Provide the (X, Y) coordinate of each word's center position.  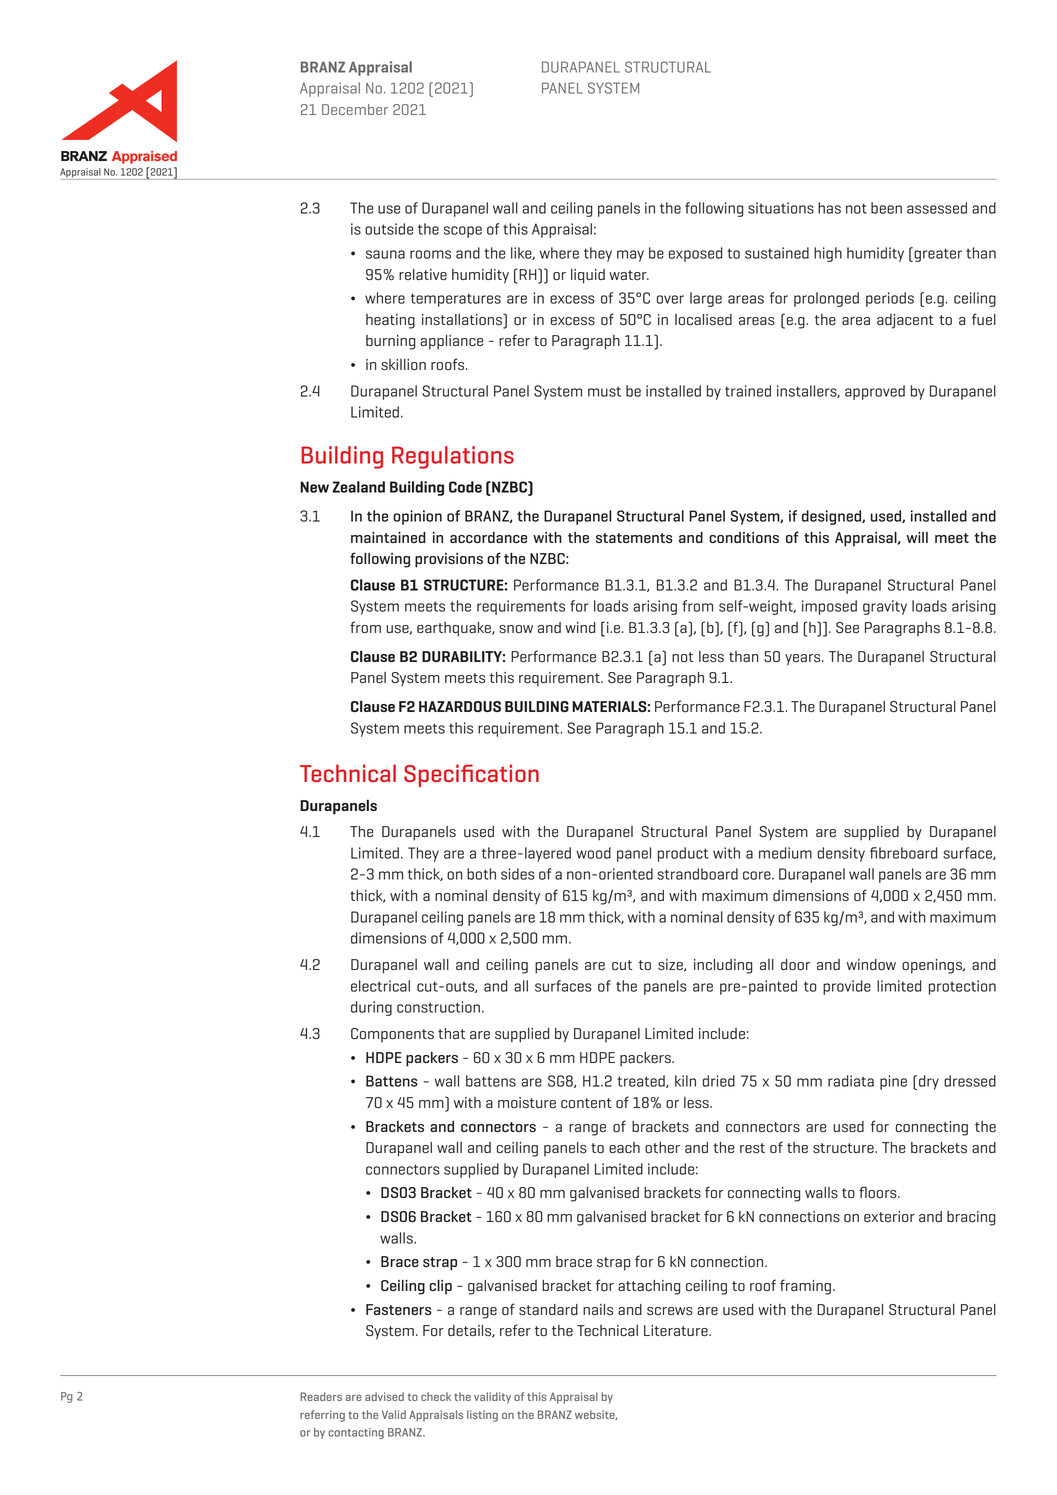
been (886, 208)
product (683, 854)
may (630, 256)
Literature (677, 1331)
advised (384, 1396)
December (355, 109)
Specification (471, 775)
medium (785, 853)
